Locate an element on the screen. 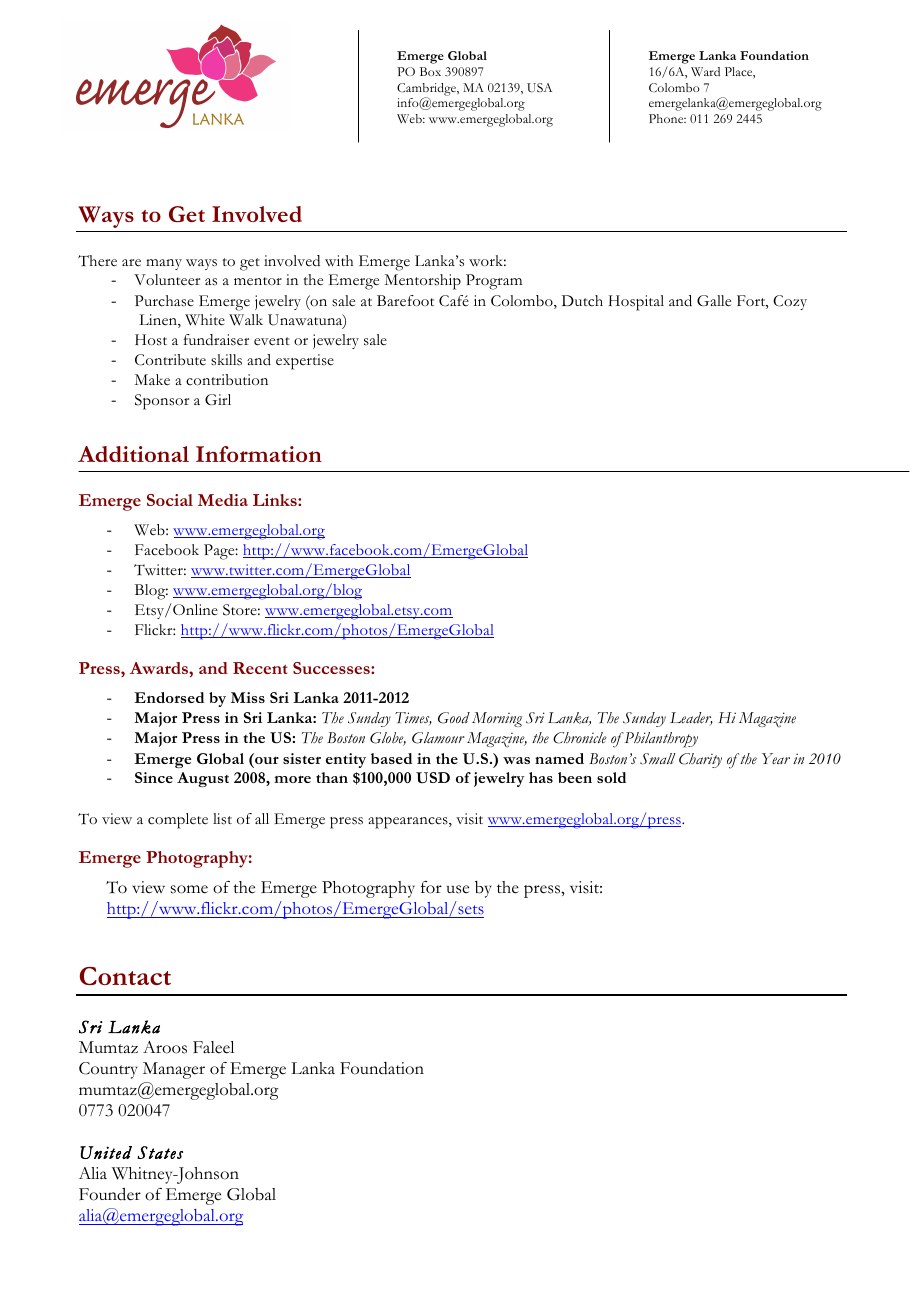 This screenshot has height=1308, width=924. many is located at coordinates (164, 264).
